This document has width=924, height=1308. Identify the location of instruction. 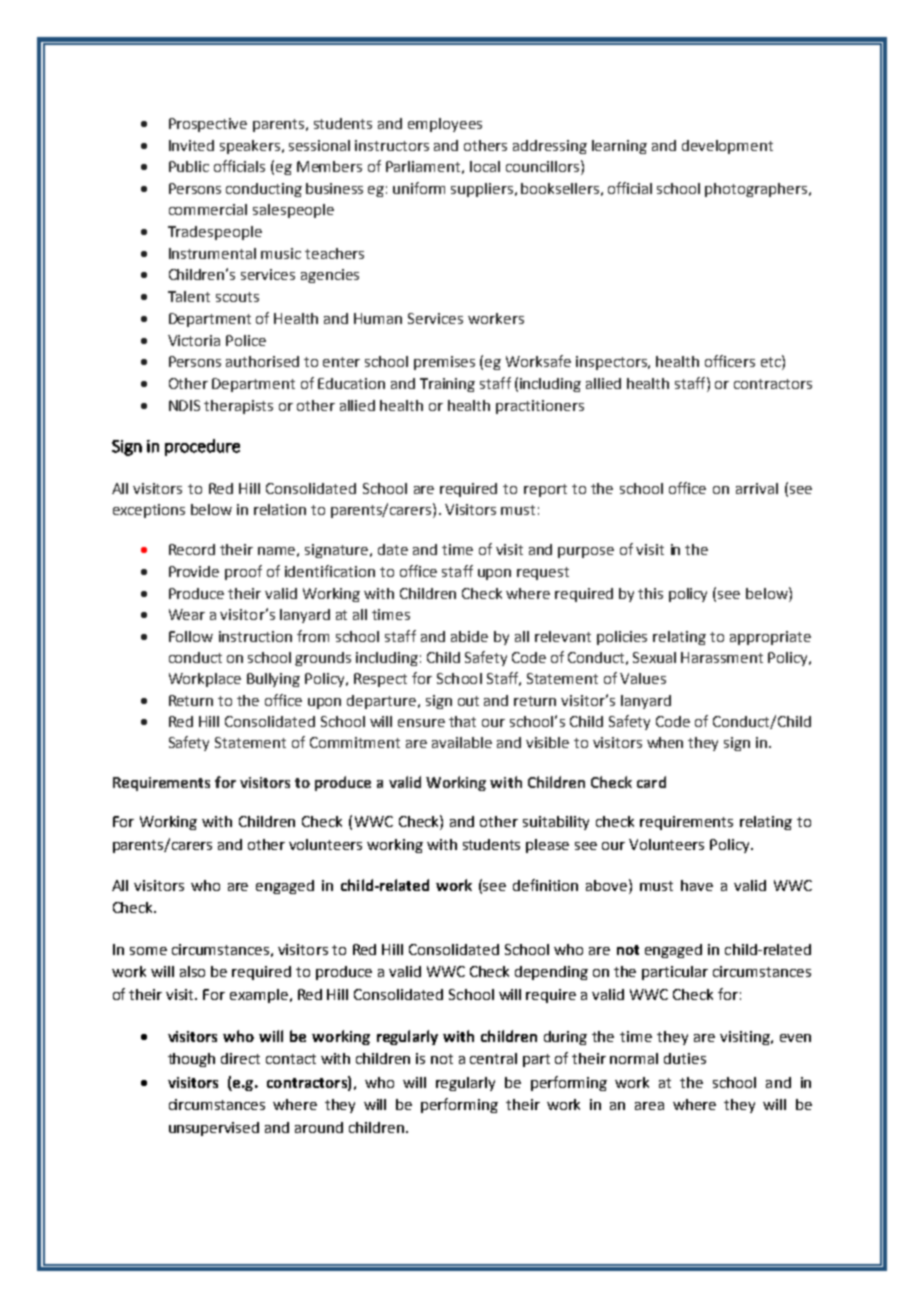
(255, 636).
